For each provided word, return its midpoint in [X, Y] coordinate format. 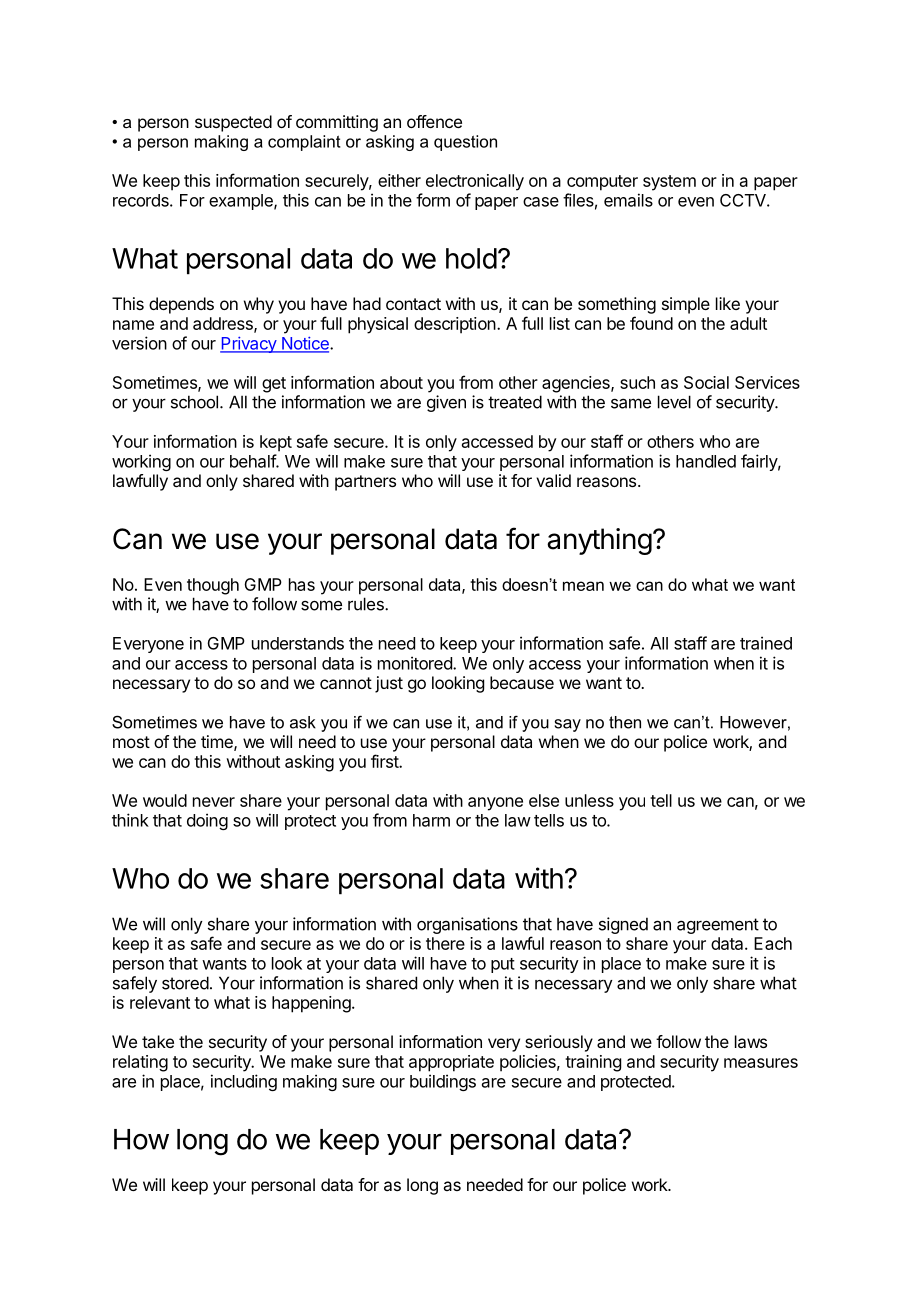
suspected [233, 123]
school [194, 402]
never [214, 802]
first [385, 761]
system [669, 183]
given [446, 403]
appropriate [451, 1063]
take [158, 1041]
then [625, 722]
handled [706, 461]
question [465, 143]
